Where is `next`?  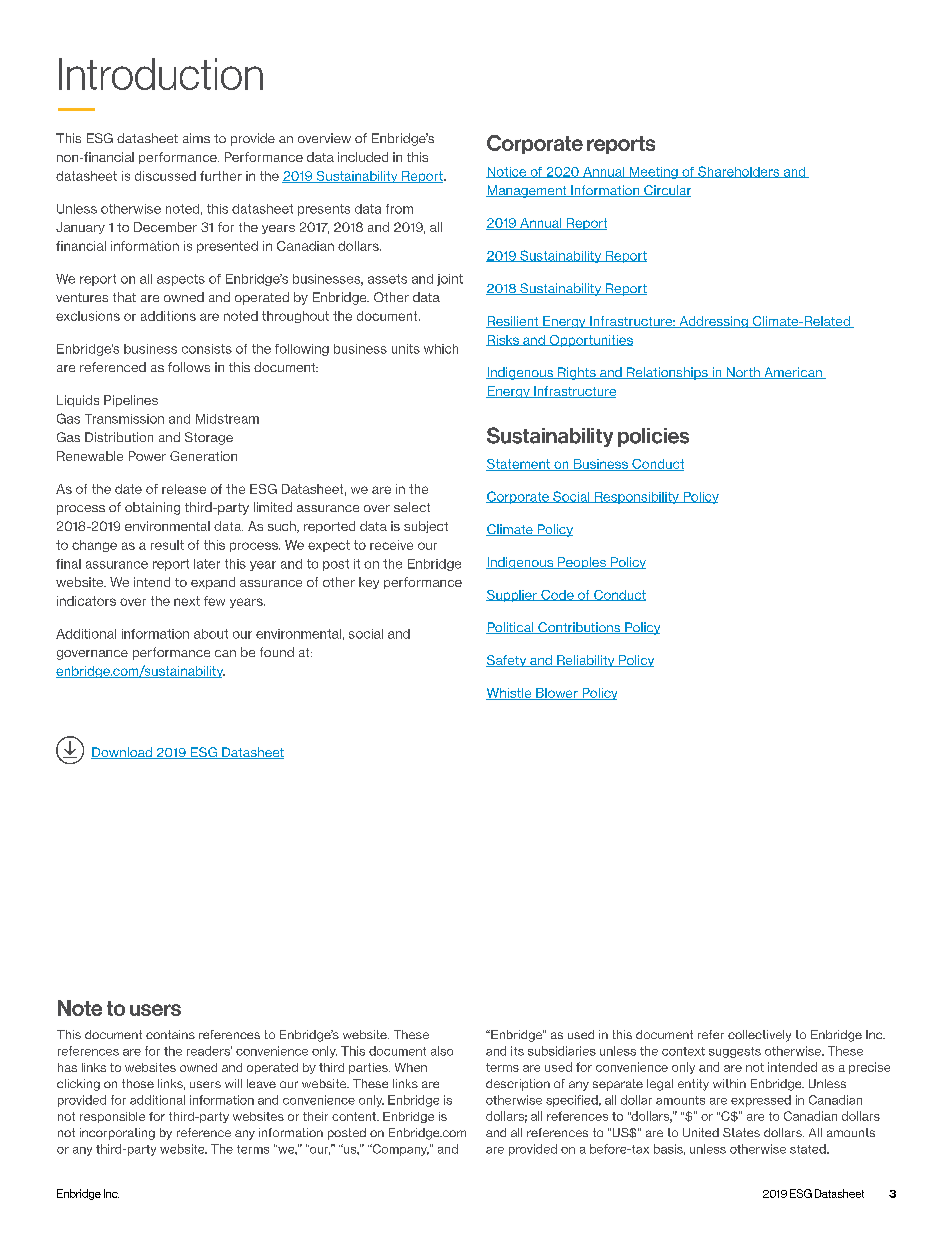
next is located at coordinates (187, 601).
